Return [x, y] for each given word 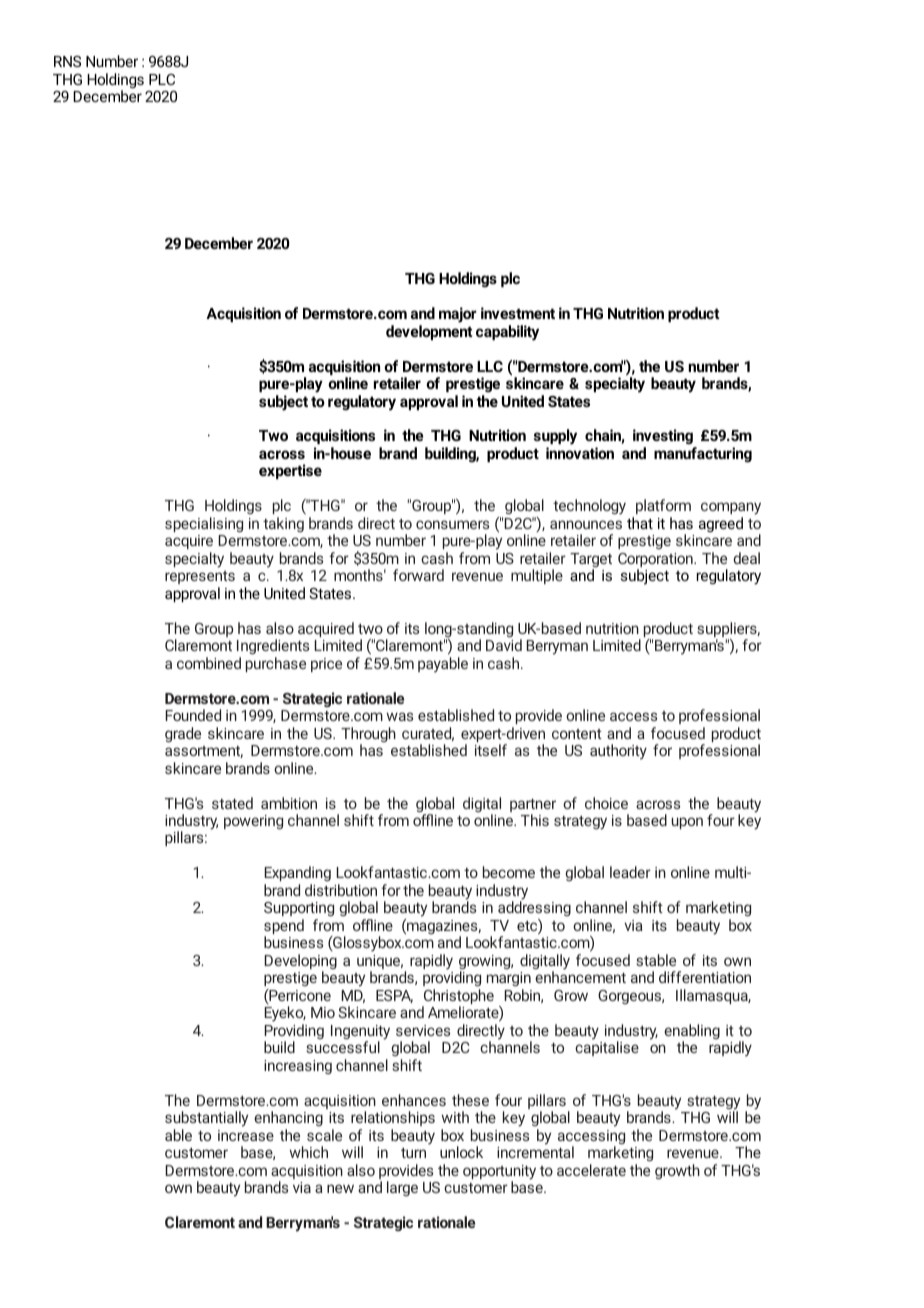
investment [518, 313]
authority [618, 752]
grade [183, 734]
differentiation [705, 977]
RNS [67, 61]
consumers [452, 524]
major [458, 315]
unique [380, 963]
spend [284, 928]
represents [200, 577]
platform [663, 508]
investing [664, 438]
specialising [204, 524]
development [429, 332]
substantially [206, 1119]
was [399, 716]
